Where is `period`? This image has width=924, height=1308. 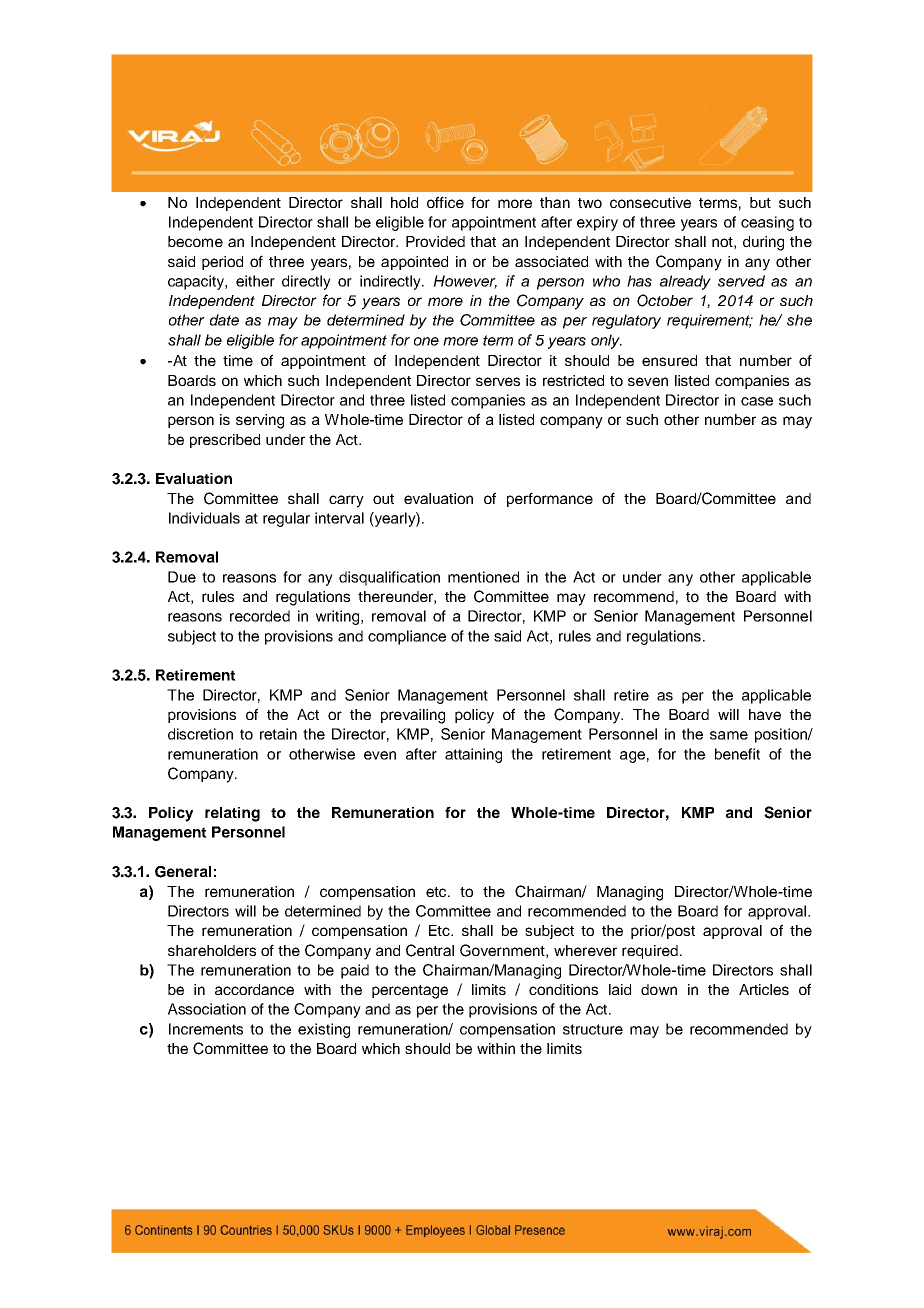 period is located at coordinates (222, 263).
